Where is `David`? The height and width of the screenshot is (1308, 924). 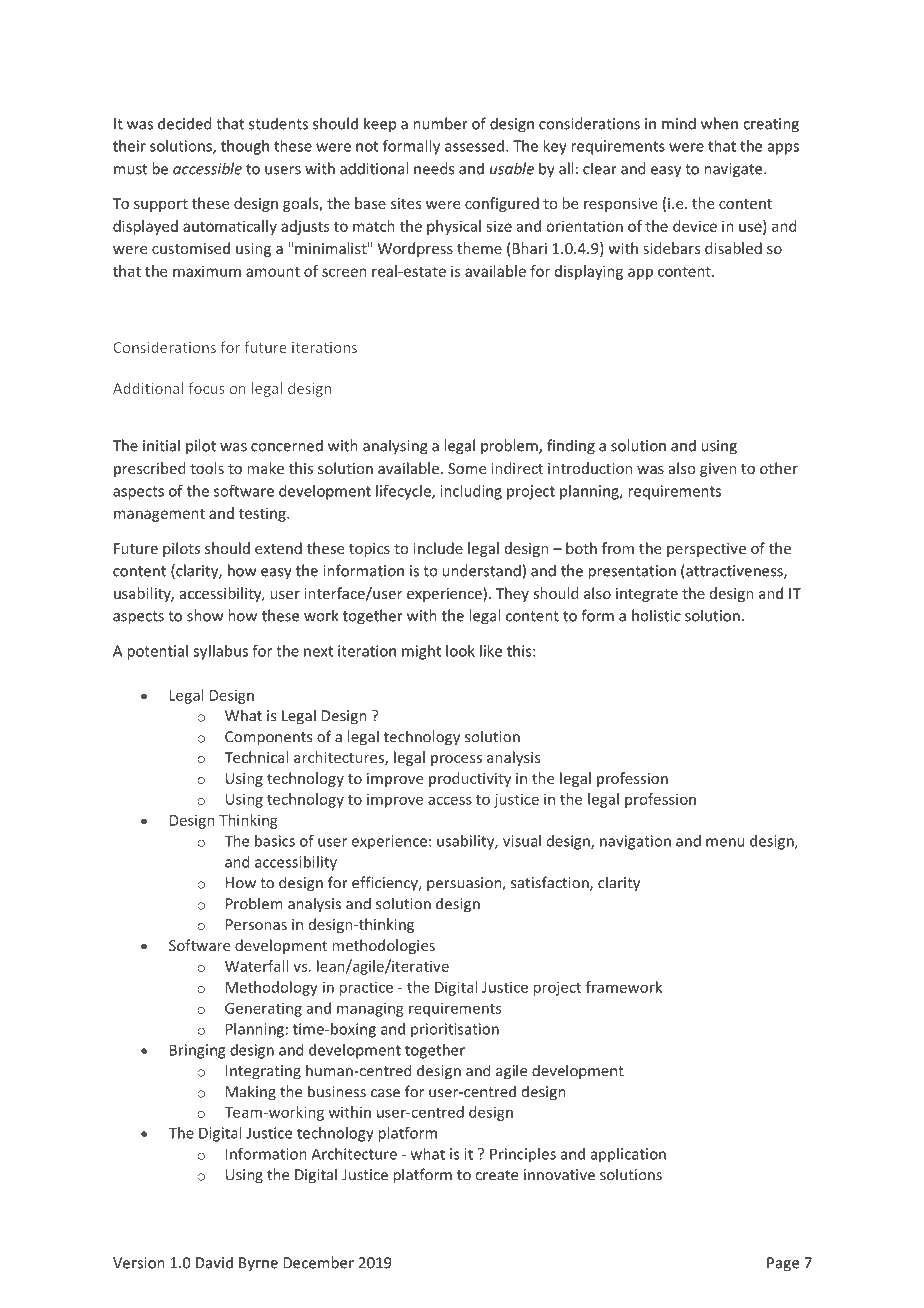 David is located at coordinates (214, 1262).
